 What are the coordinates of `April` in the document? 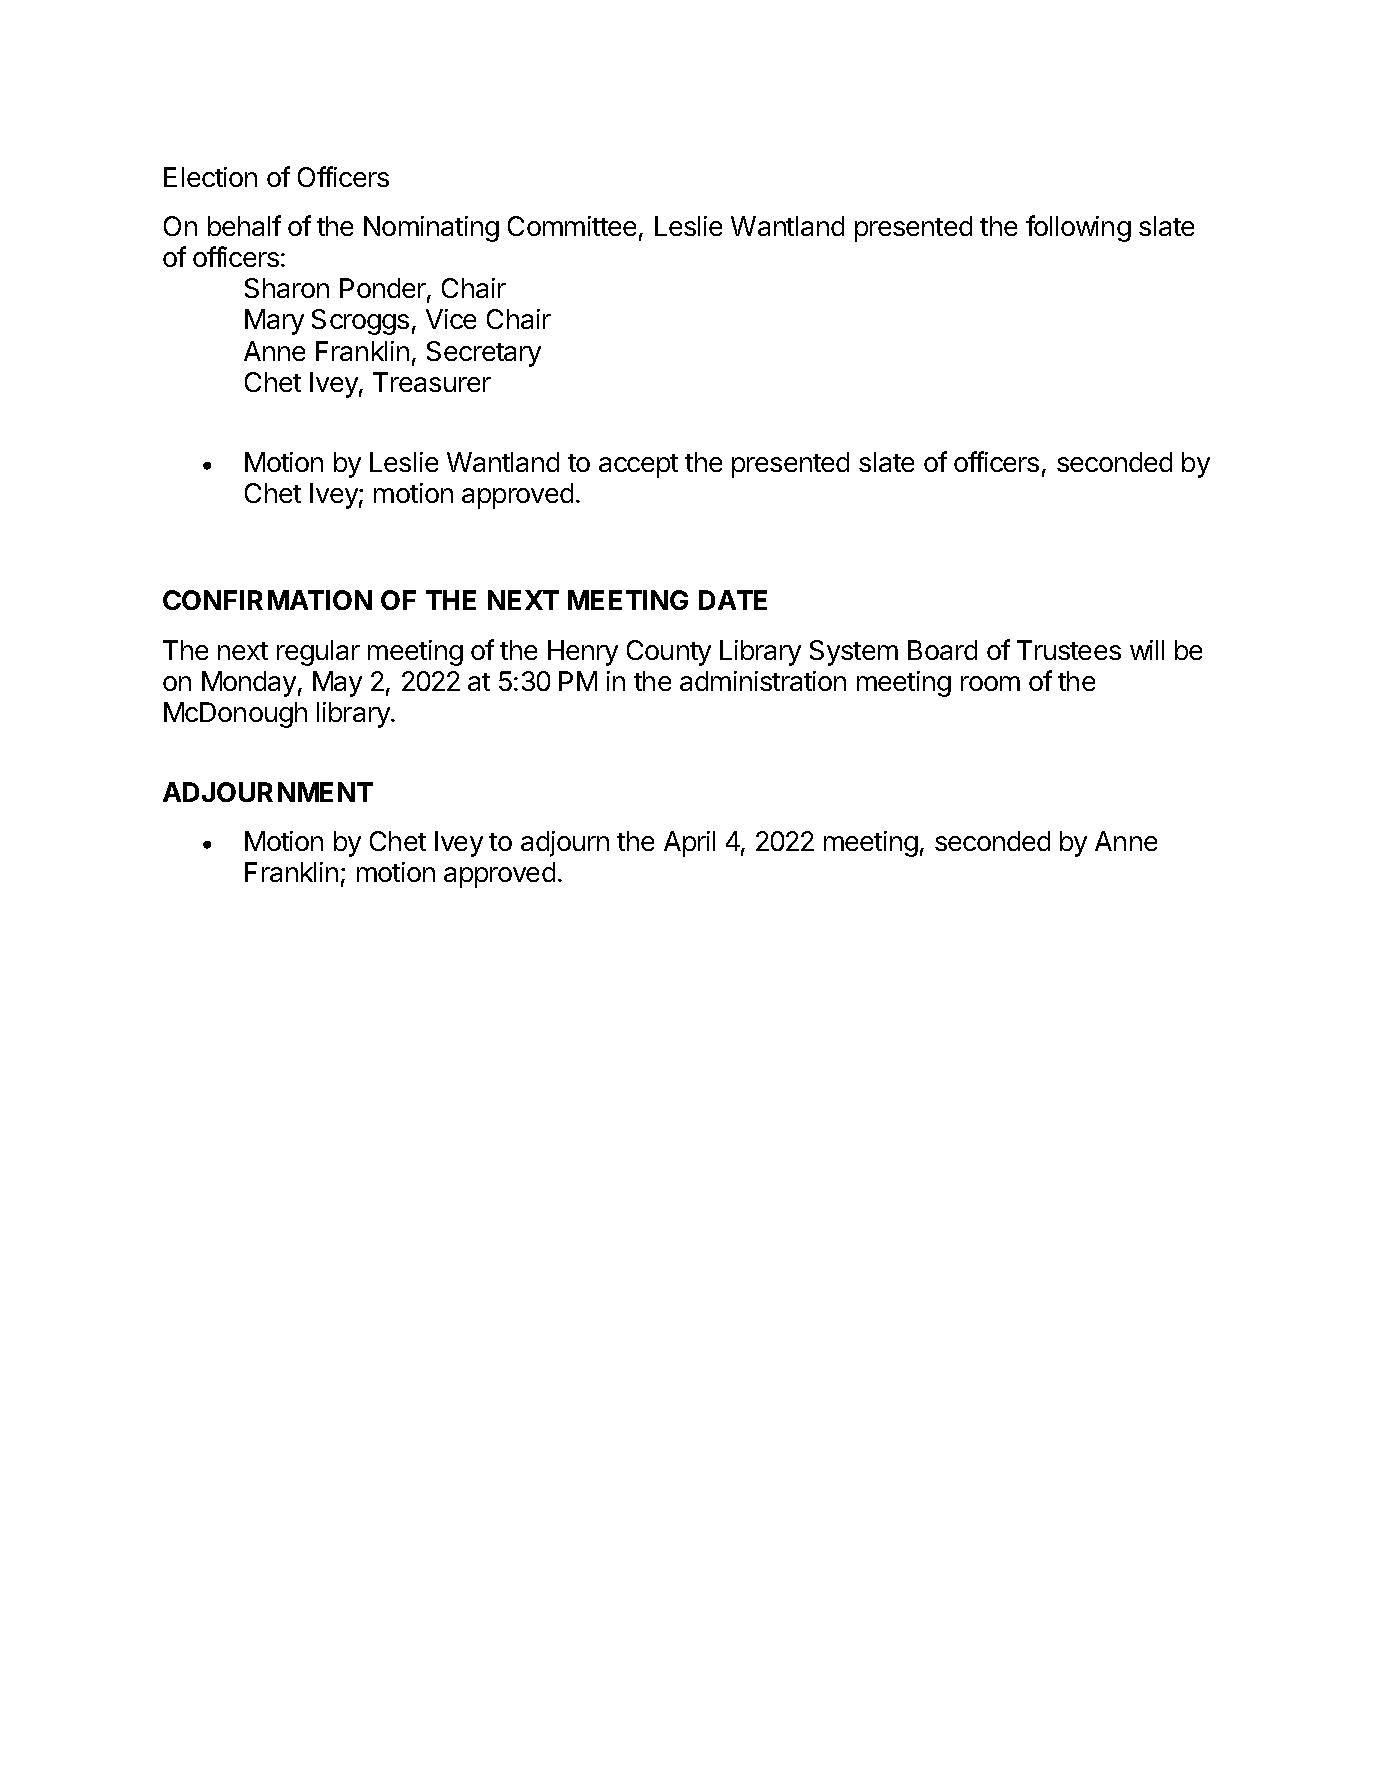 It's located at (689, 844).
